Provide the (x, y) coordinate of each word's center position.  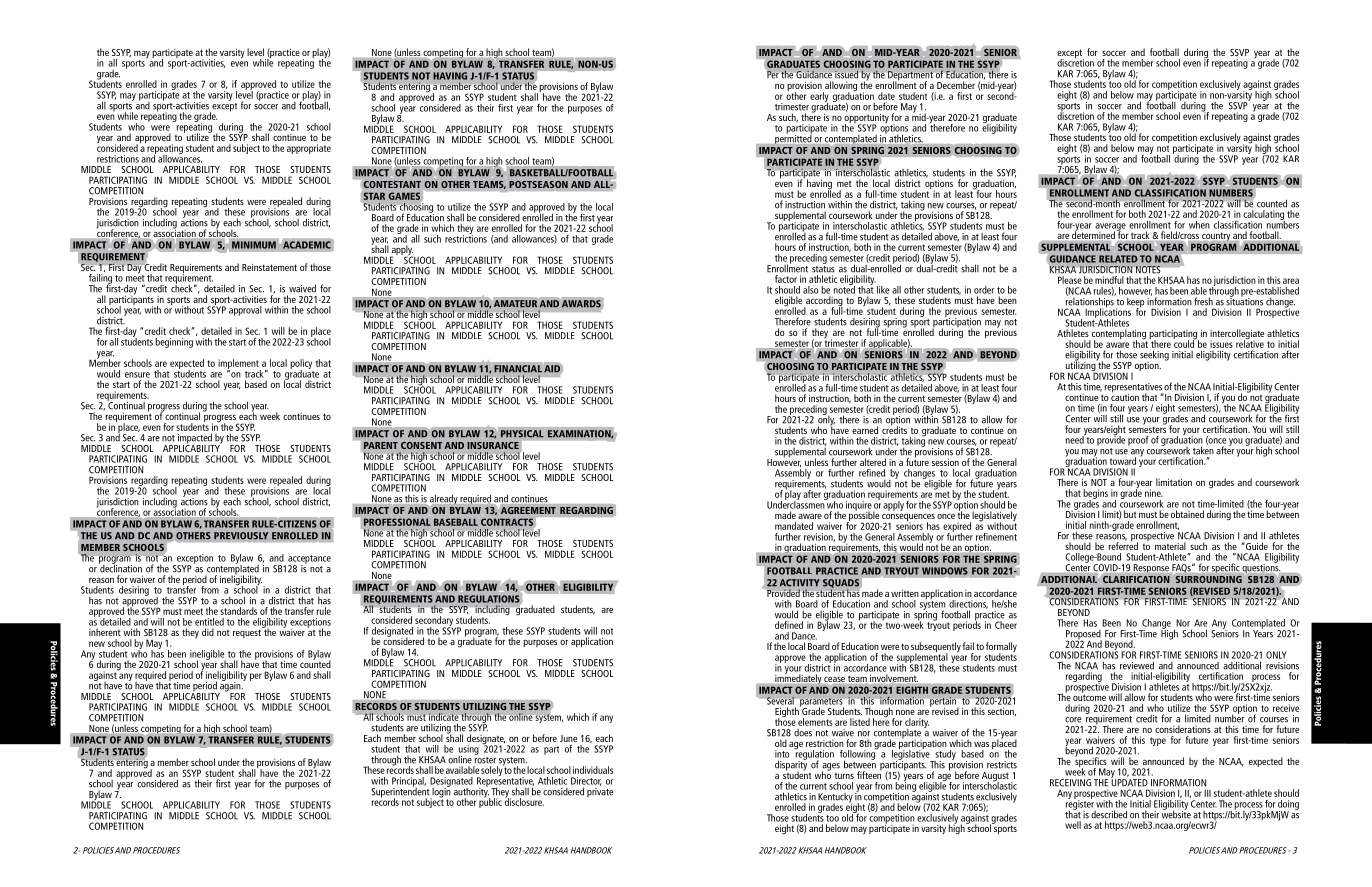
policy (301, 365)
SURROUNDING (1207, 578)
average (1110, 228)
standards (238, 611)
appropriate (309, 149)
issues (1221, 344)
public (490, 802)
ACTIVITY (800, 583)
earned (865, 430)
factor (786, 279)
